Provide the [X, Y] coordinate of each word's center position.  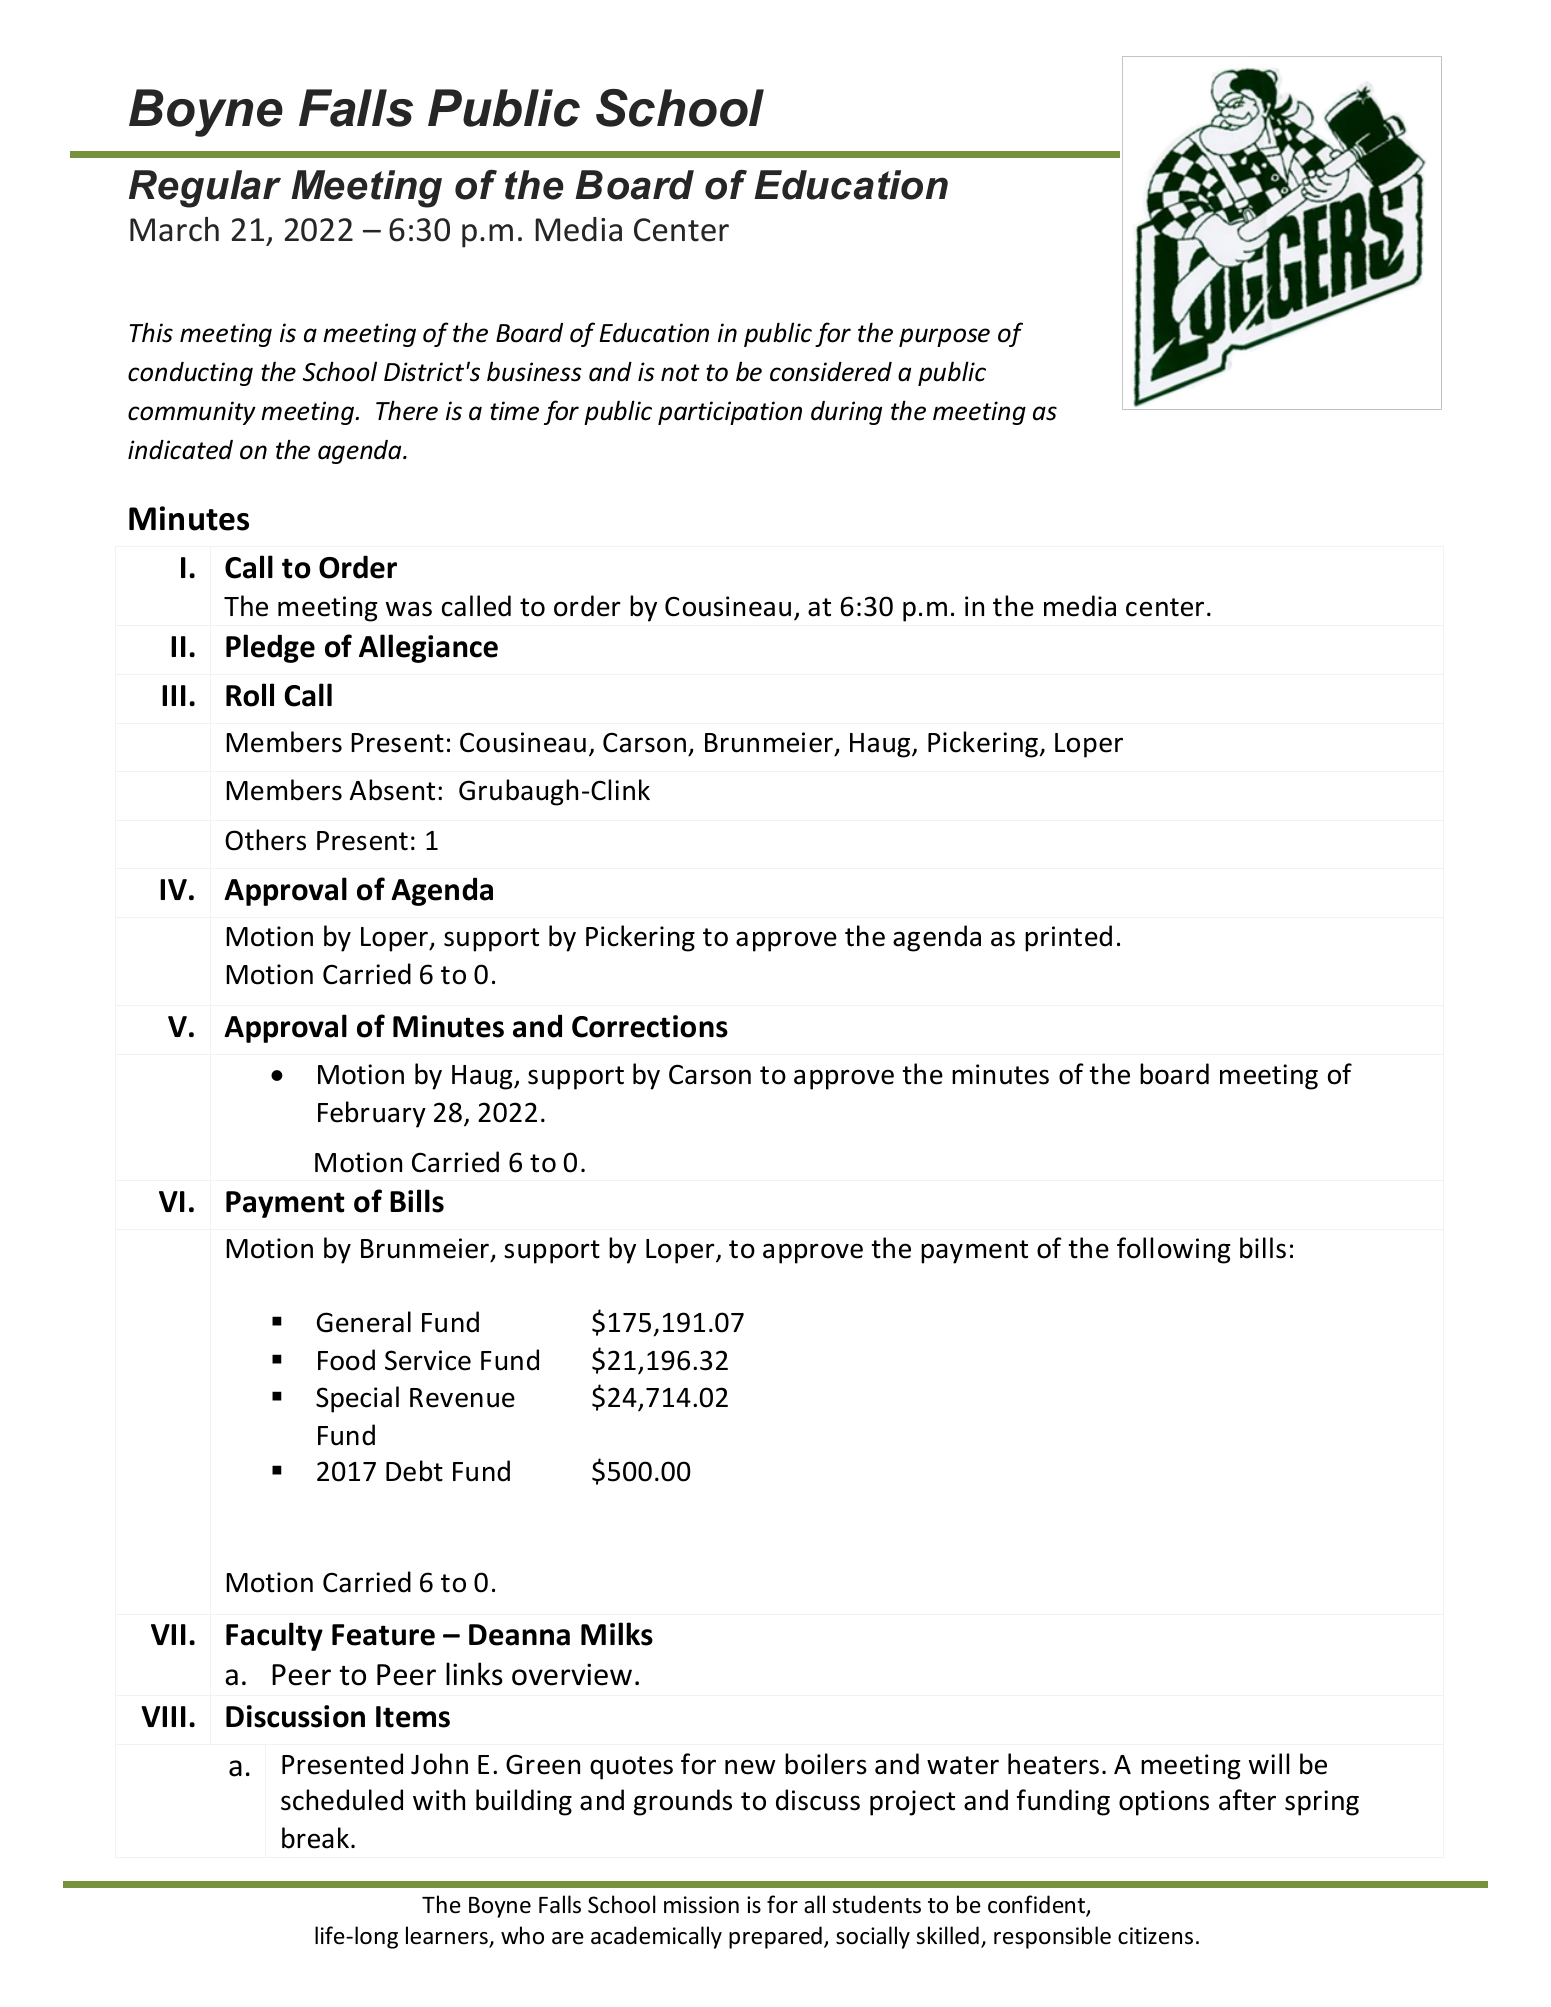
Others [265, 840]
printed [1068, 938]
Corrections [650, 1026]
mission [701, 1905]
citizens [1155, 1936]
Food [346, 1360]
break [315, 1838]
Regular [205, 189]
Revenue [462, 1398]
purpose [944, 337]
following [1174, 1250]
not [680, 373]
